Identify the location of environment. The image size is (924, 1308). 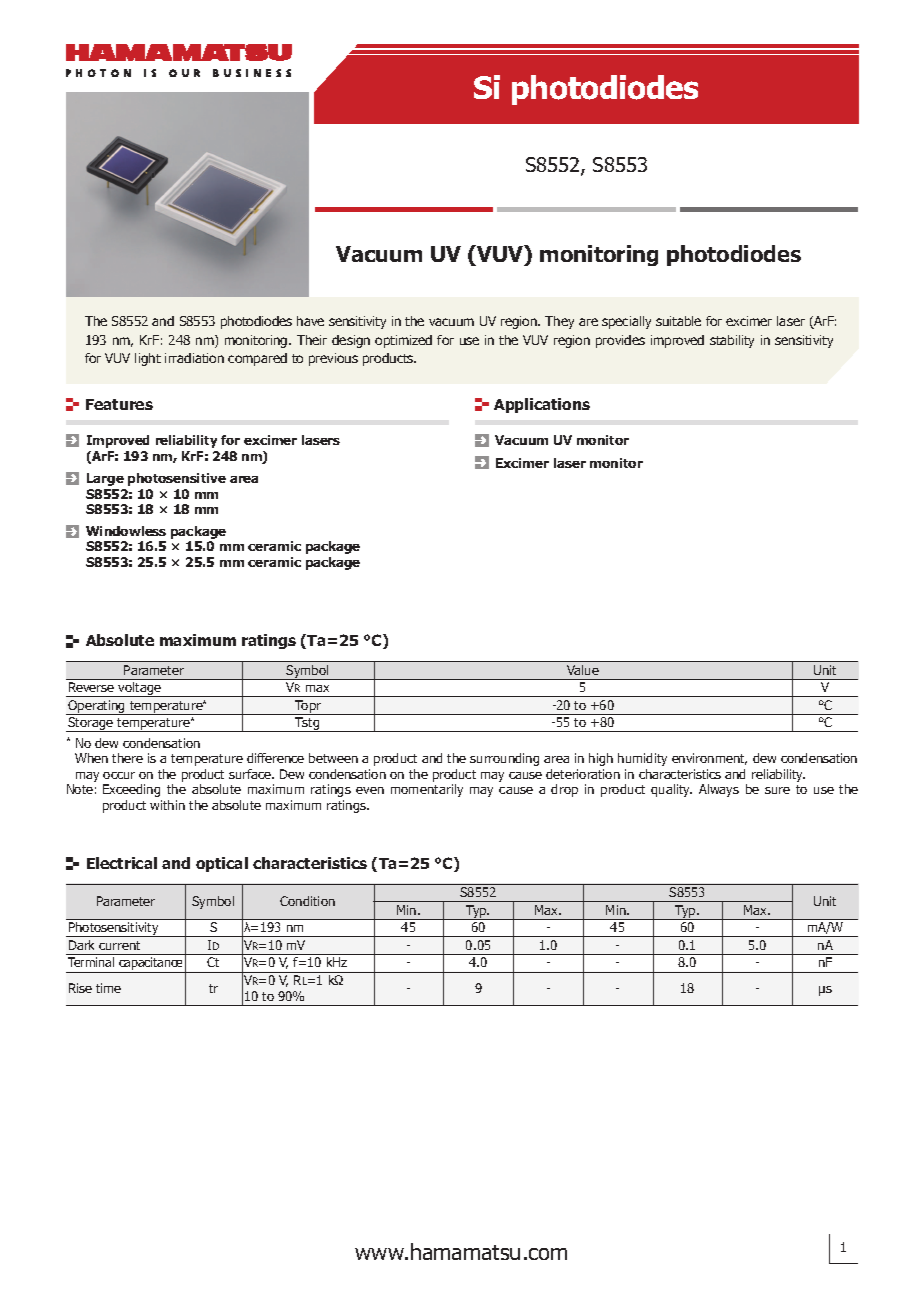
(709, 759).
